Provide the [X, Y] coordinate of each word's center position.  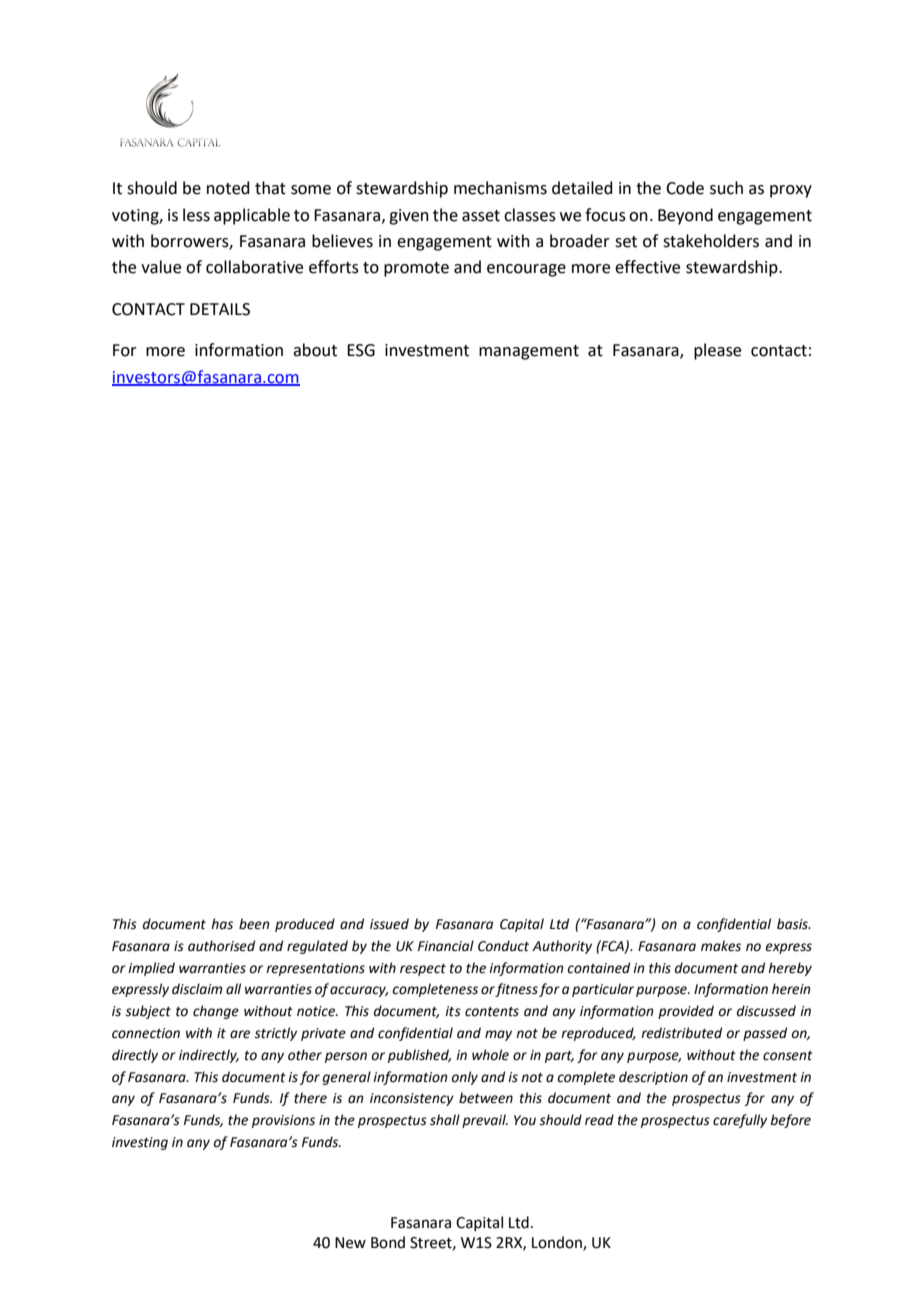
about [315, 350]
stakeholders [711, 241]
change [216, 1012]
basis [793, 924]
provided [686, 1012]
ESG [361, 350]
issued [389, 924]
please [717, 351]
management [529, 352]
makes [721, 946]
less [196, 215]
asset [481, 216]
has [222, 924]
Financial [446, 946]
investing [140, 1143]
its [453, 1011]
